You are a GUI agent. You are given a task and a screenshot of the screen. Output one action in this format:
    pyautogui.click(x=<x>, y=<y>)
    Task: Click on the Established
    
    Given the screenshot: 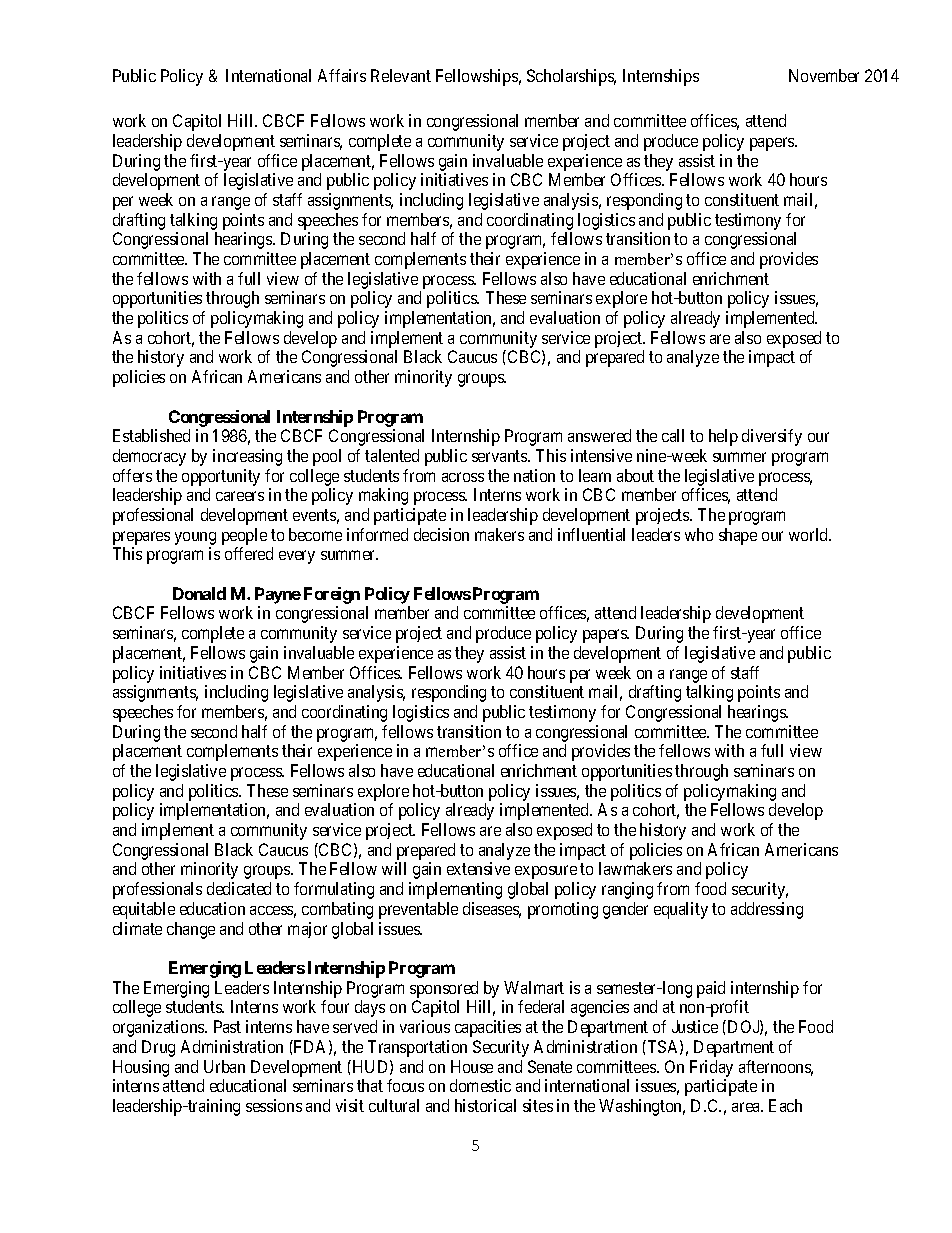 What is the action you would take?
    pyautogui.click(x=151, y=435)
